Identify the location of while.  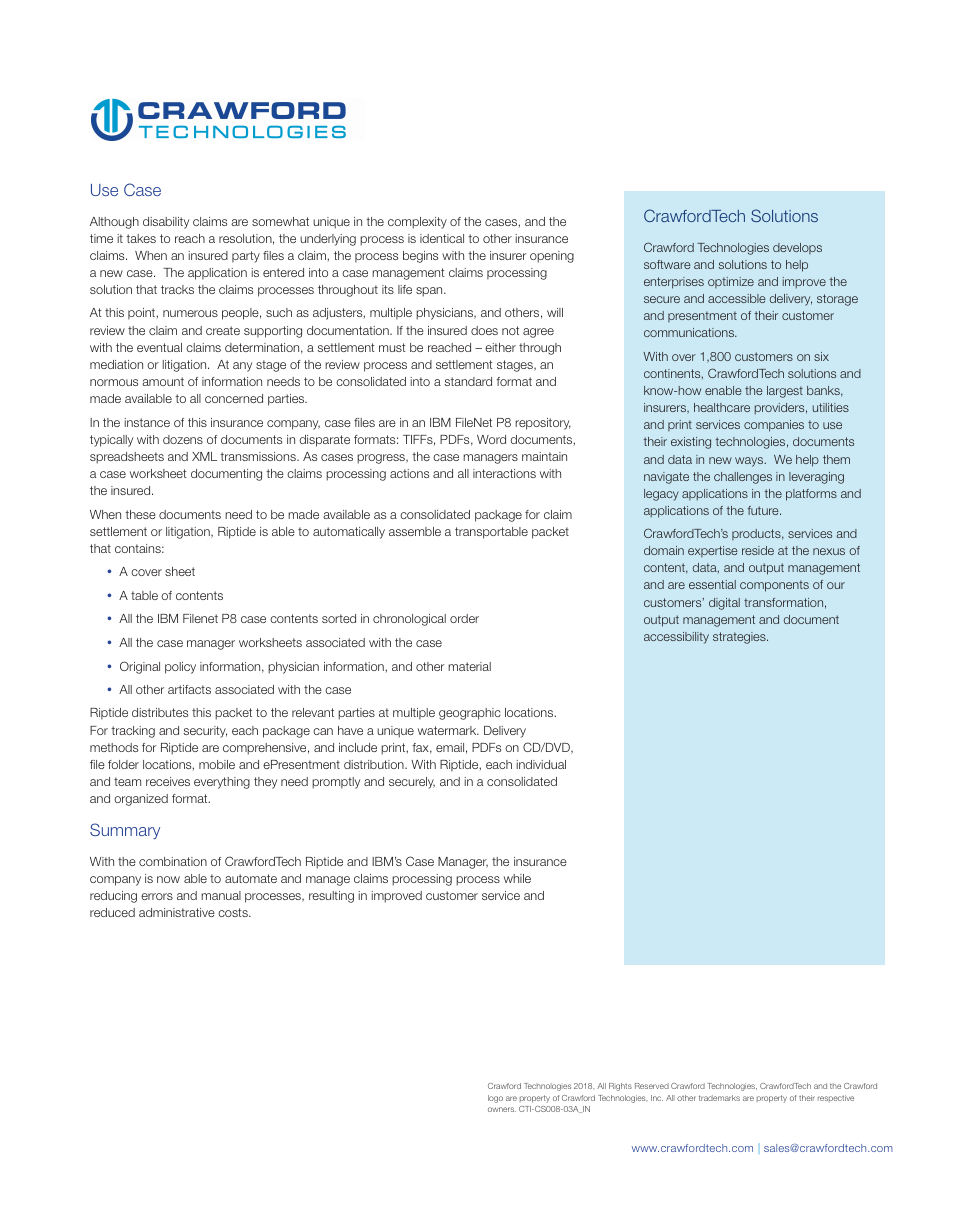
(517, 878).
